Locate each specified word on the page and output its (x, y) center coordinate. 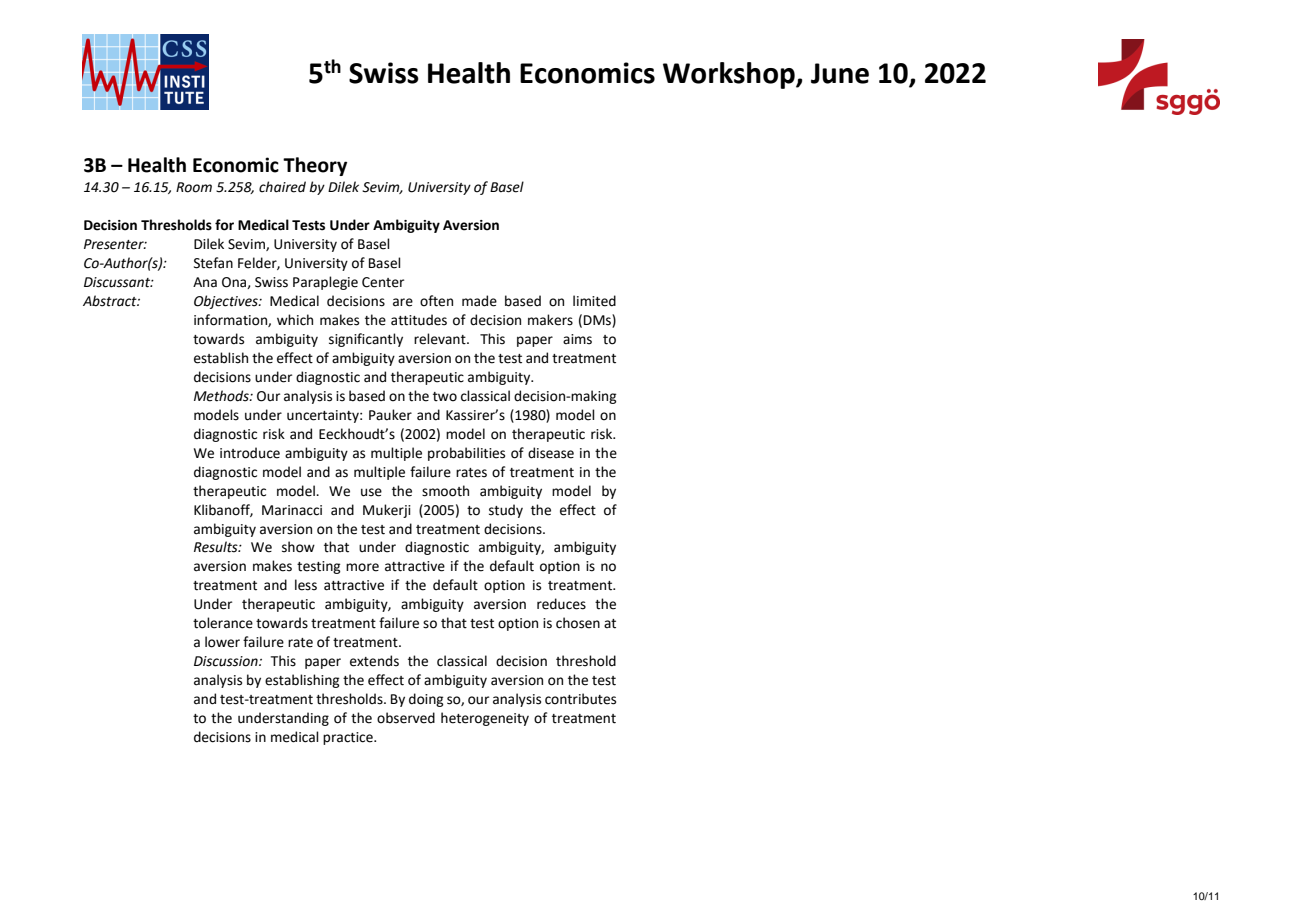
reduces (561, 604)
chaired (282, 187)
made (479, 301)
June (840, 73)
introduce (250, 453)
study (506, 511)
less (306, 585)
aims (577, 339)
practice (349, 738)
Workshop (730, 75)
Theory (315, 166)
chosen (578, 623)
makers (550, 320)
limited (594, 301)
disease (551, 453)
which (295, 320)
